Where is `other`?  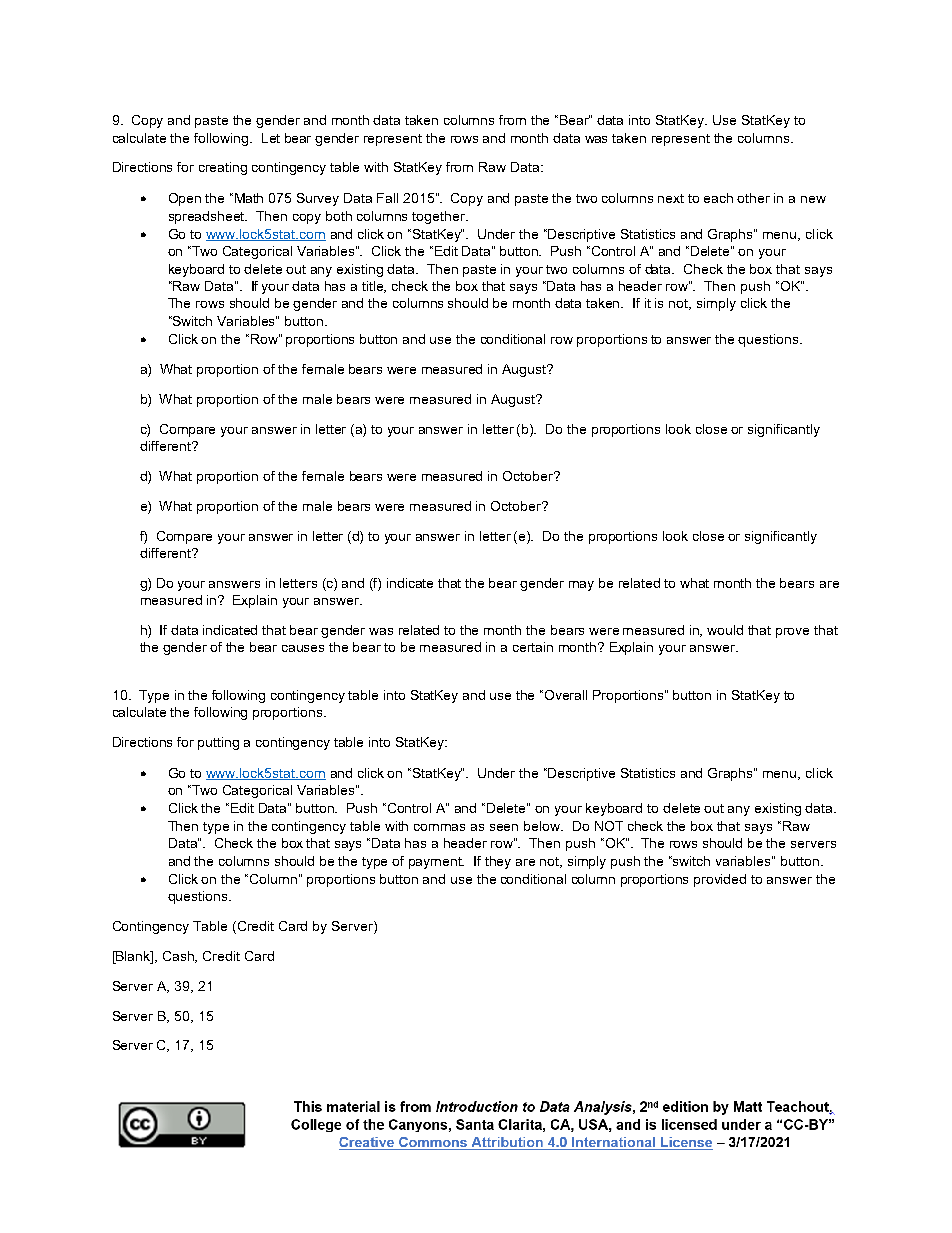
other is located at coordinates (753, 198).
